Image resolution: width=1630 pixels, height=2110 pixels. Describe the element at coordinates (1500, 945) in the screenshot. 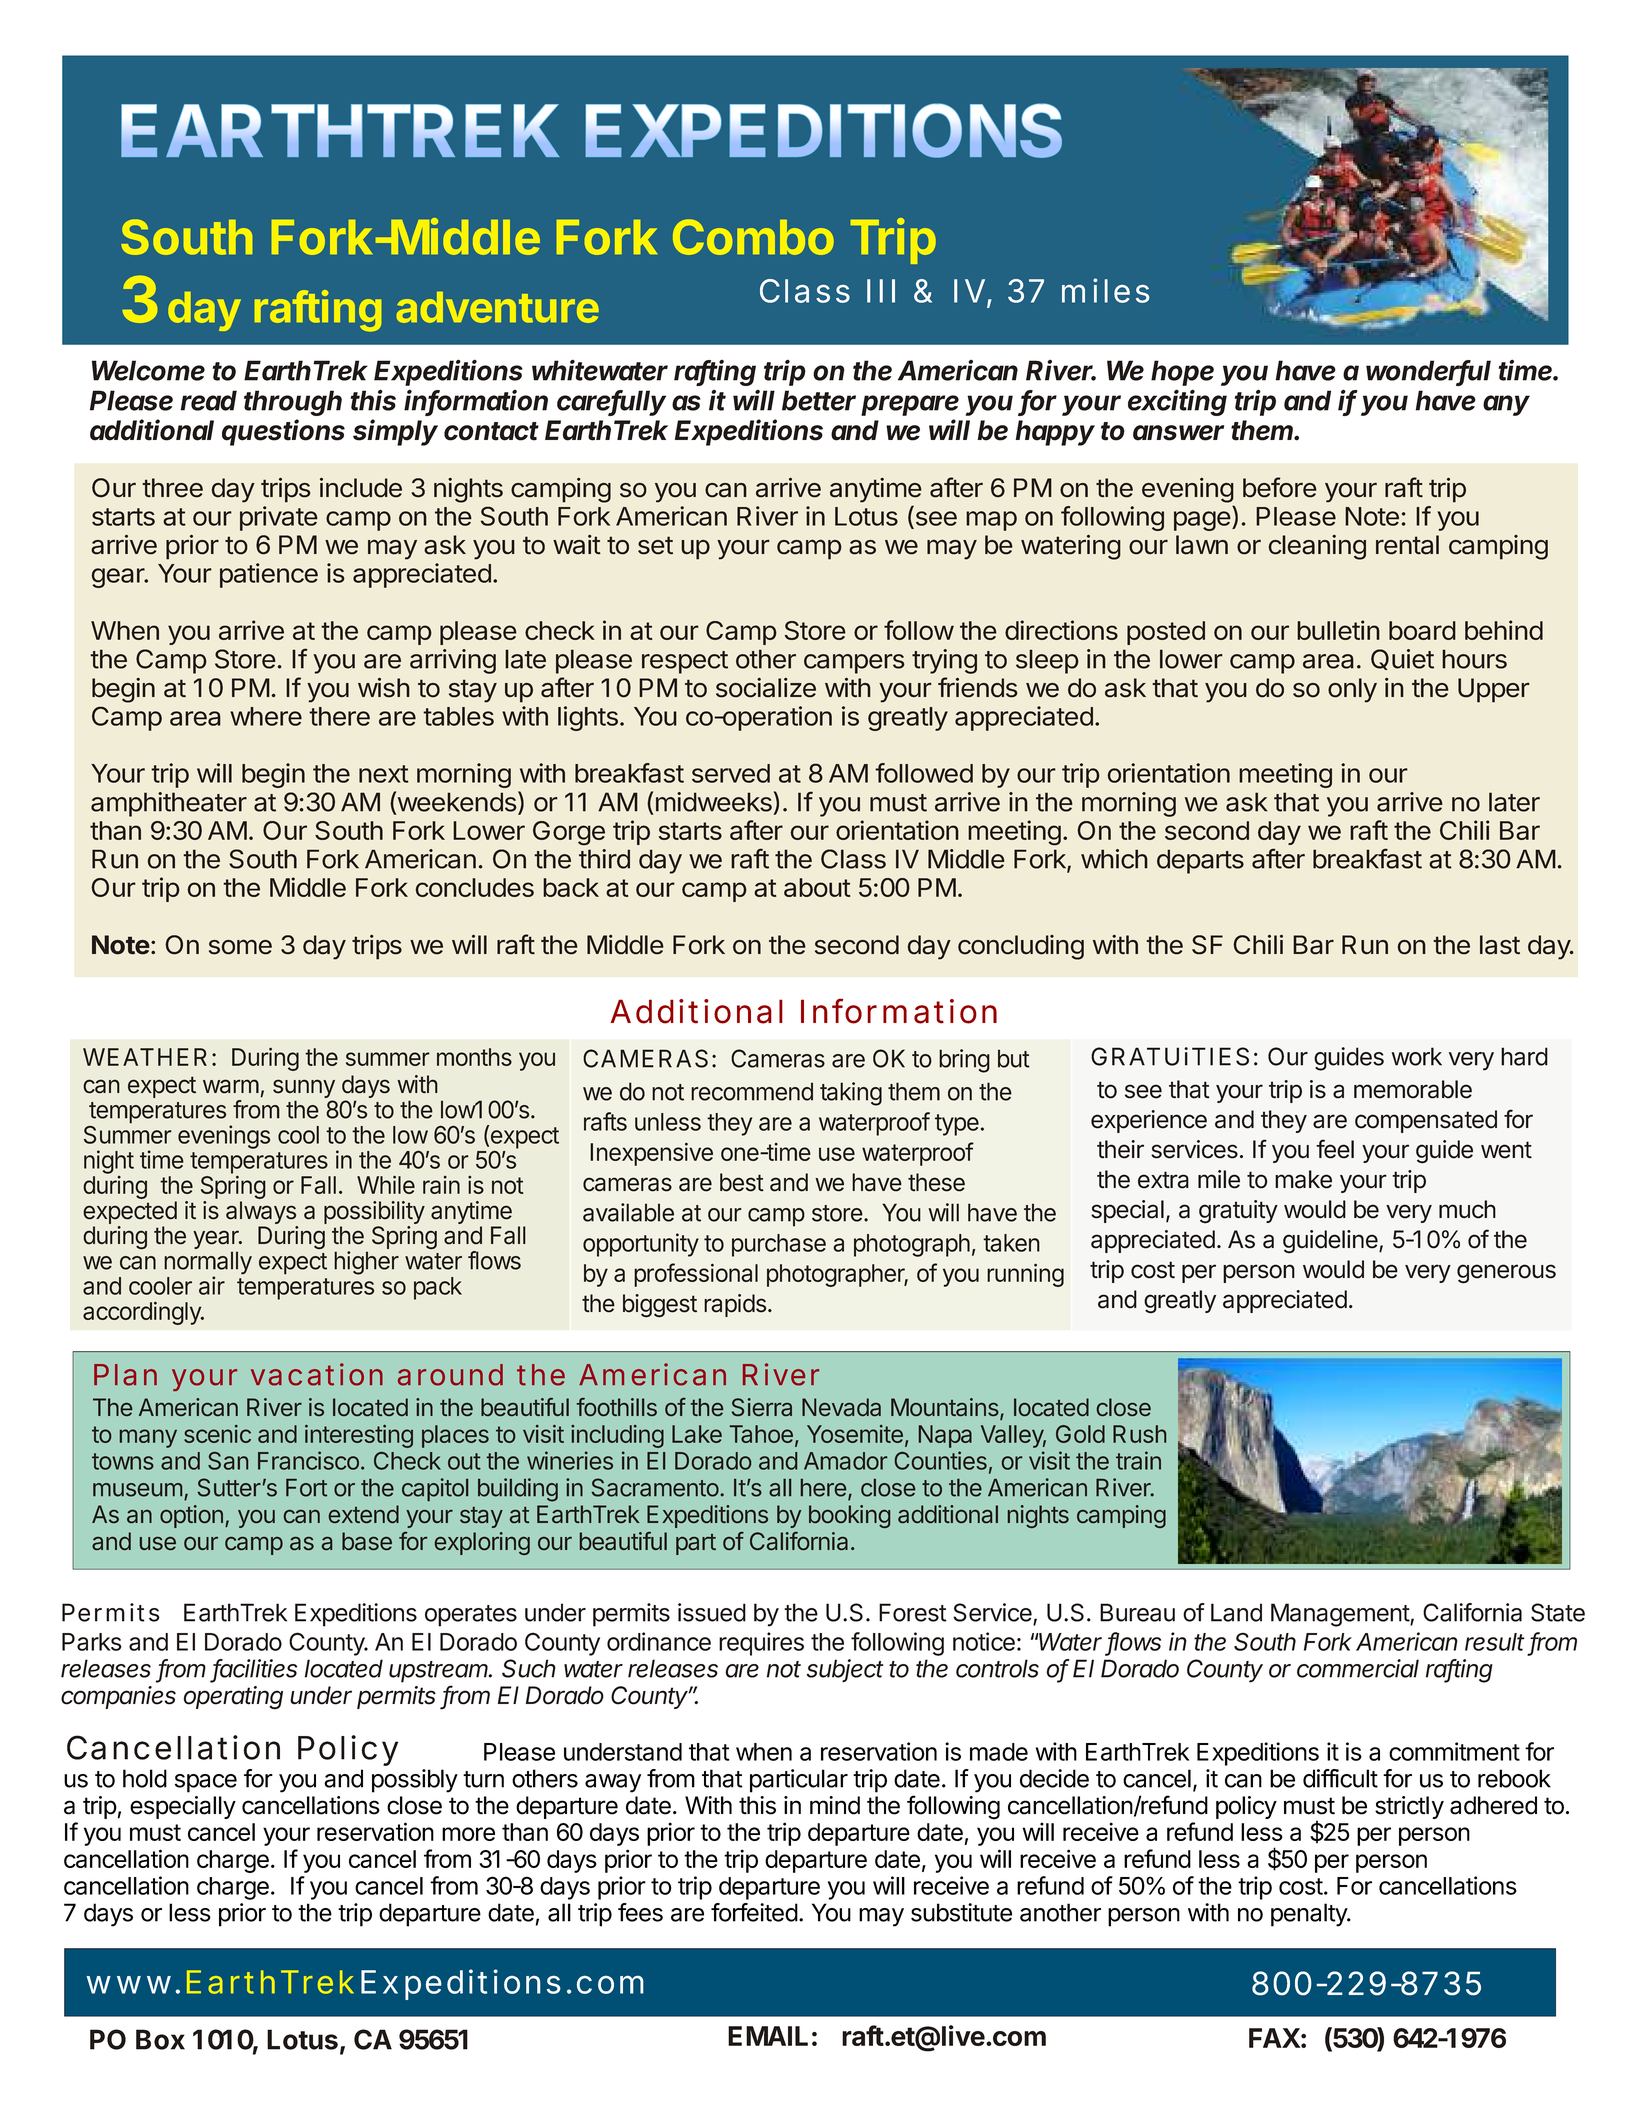

I see `last` at that location.
